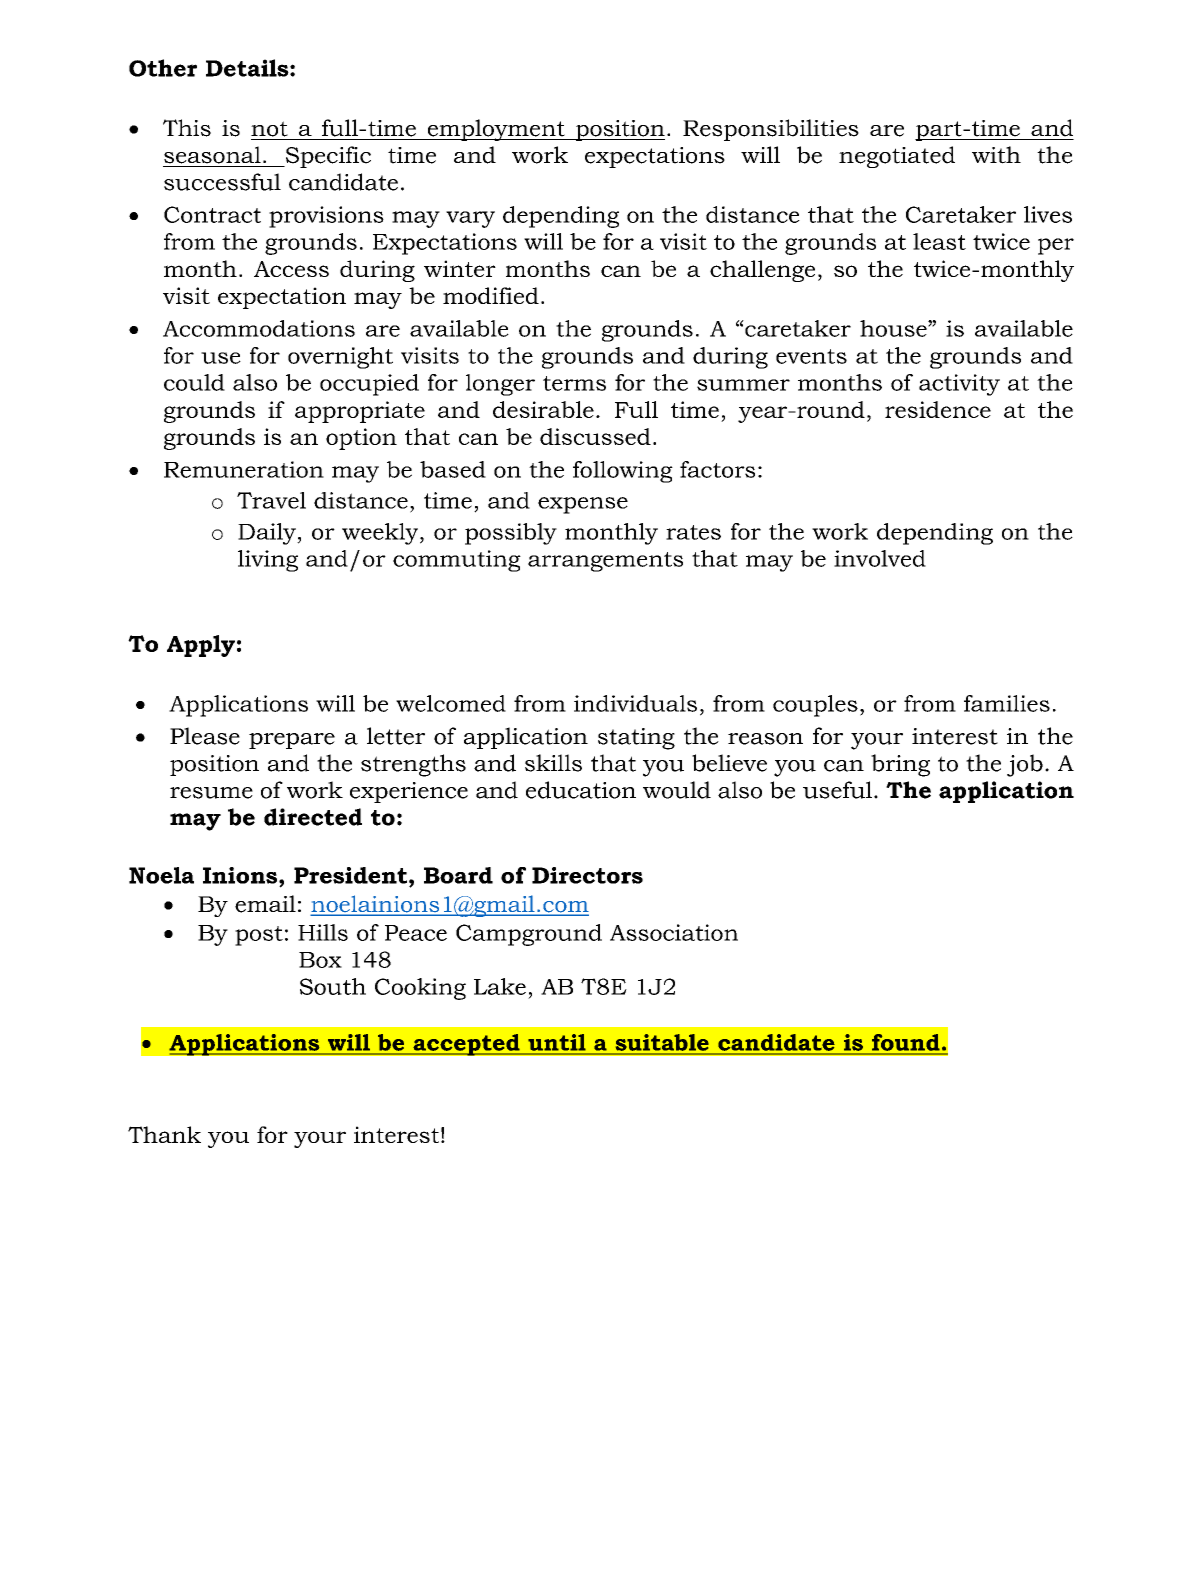 The height and width of the document is (1572, 1178). I want to click on employment, so click(496, 130).
